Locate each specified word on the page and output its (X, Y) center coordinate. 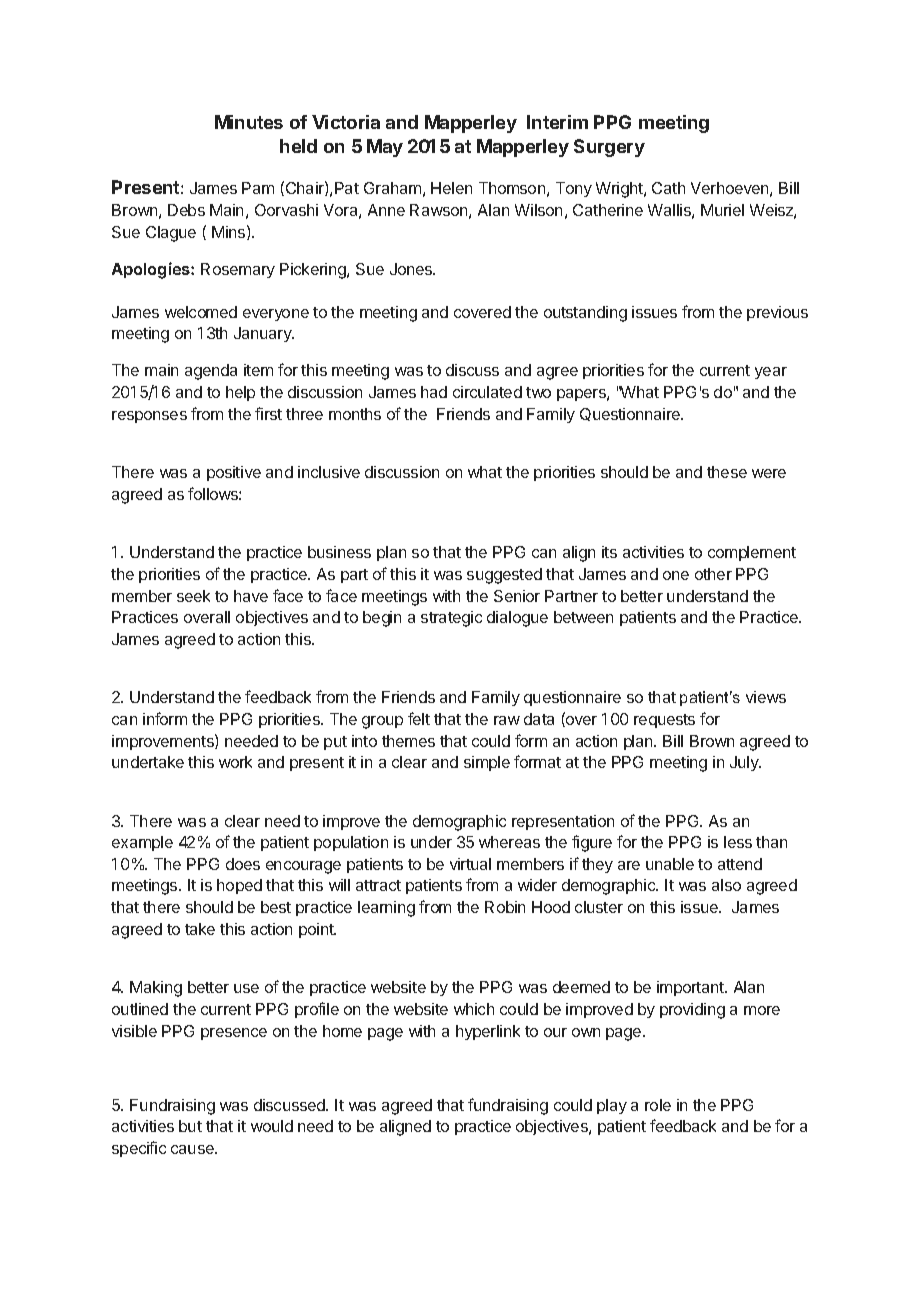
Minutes (249, 122)
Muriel (722, 210)
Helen (451, 188)
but (190, 1126)
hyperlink (488, 1032)
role (658, 1105)
